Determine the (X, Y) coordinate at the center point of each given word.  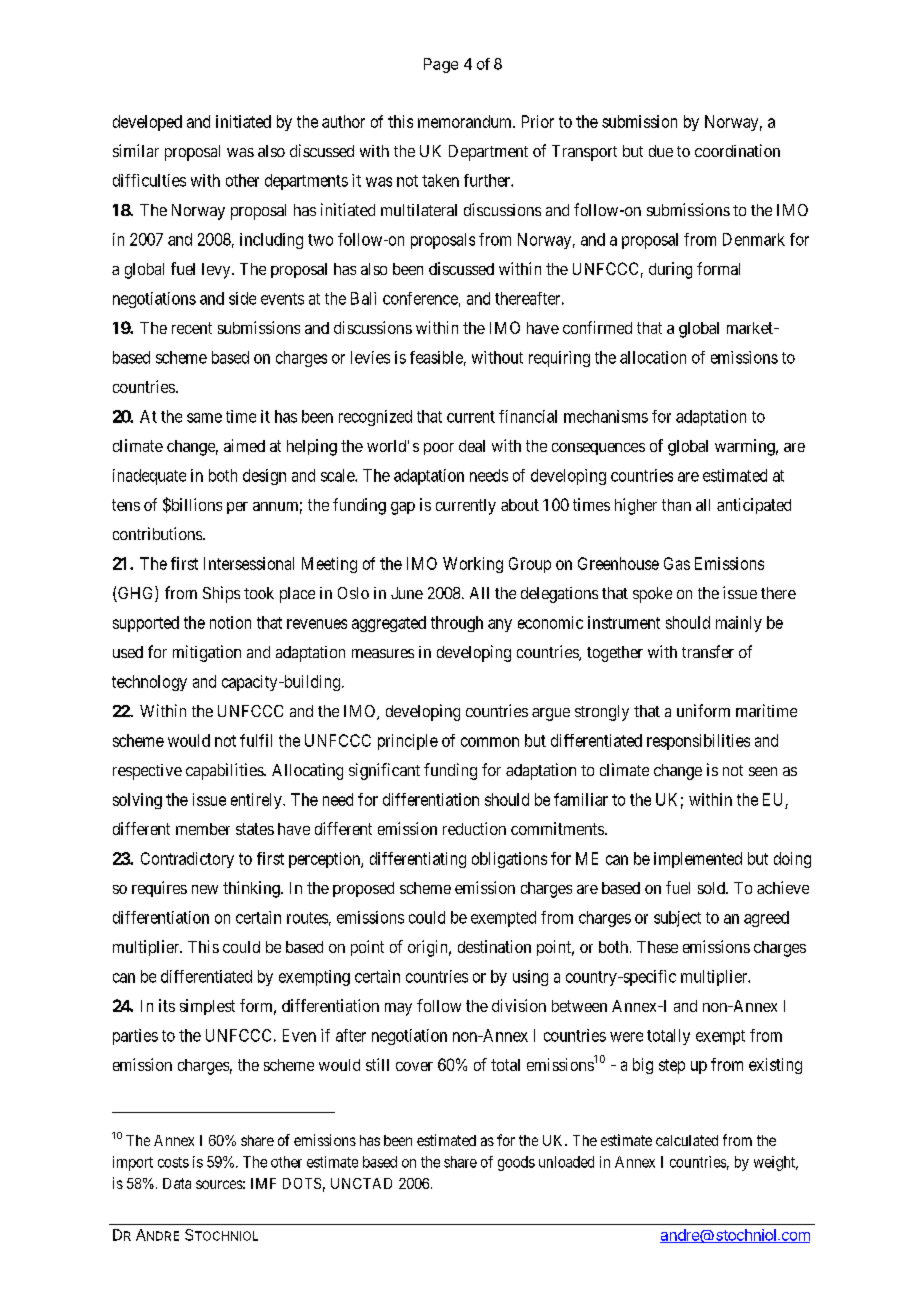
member (203, 829)
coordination (737, 150)
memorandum (466, 121)
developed (147, 123)
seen (763, 771)
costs (173, 1162)
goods (516, 1163)
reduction (474, 828)
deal (472, 446)
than (676, 505)
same (204, 418)
